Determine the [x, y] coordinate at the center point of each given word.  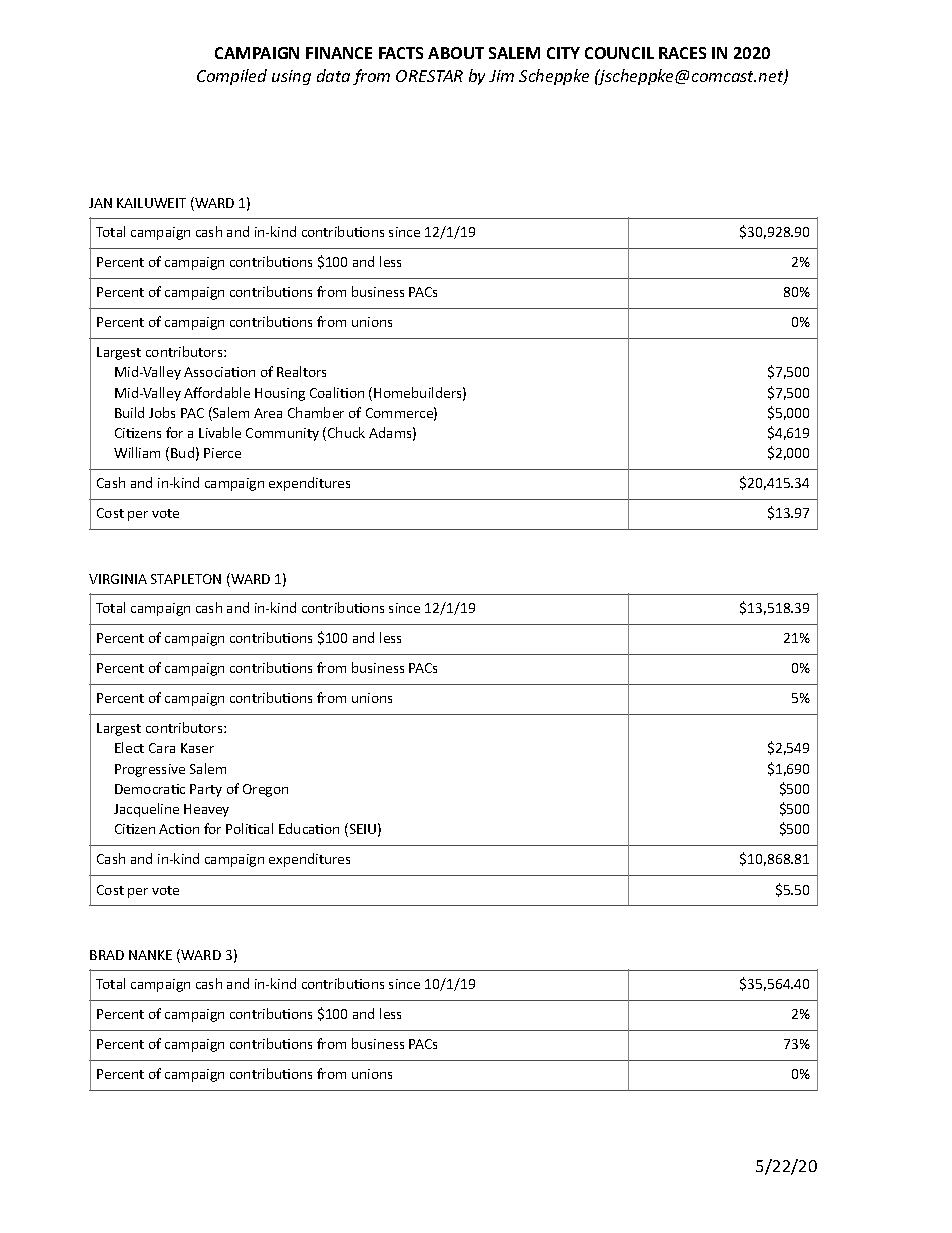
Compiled [232, 77]
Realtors [301, 371]
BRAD [107, 955]
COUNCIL [619, 53]
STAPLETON [186, 579]
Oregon [265, 790]
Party [206, 790]
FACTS [401, 53]
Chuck [346, 432]
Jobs [162, 412]
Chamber [316, 412]
